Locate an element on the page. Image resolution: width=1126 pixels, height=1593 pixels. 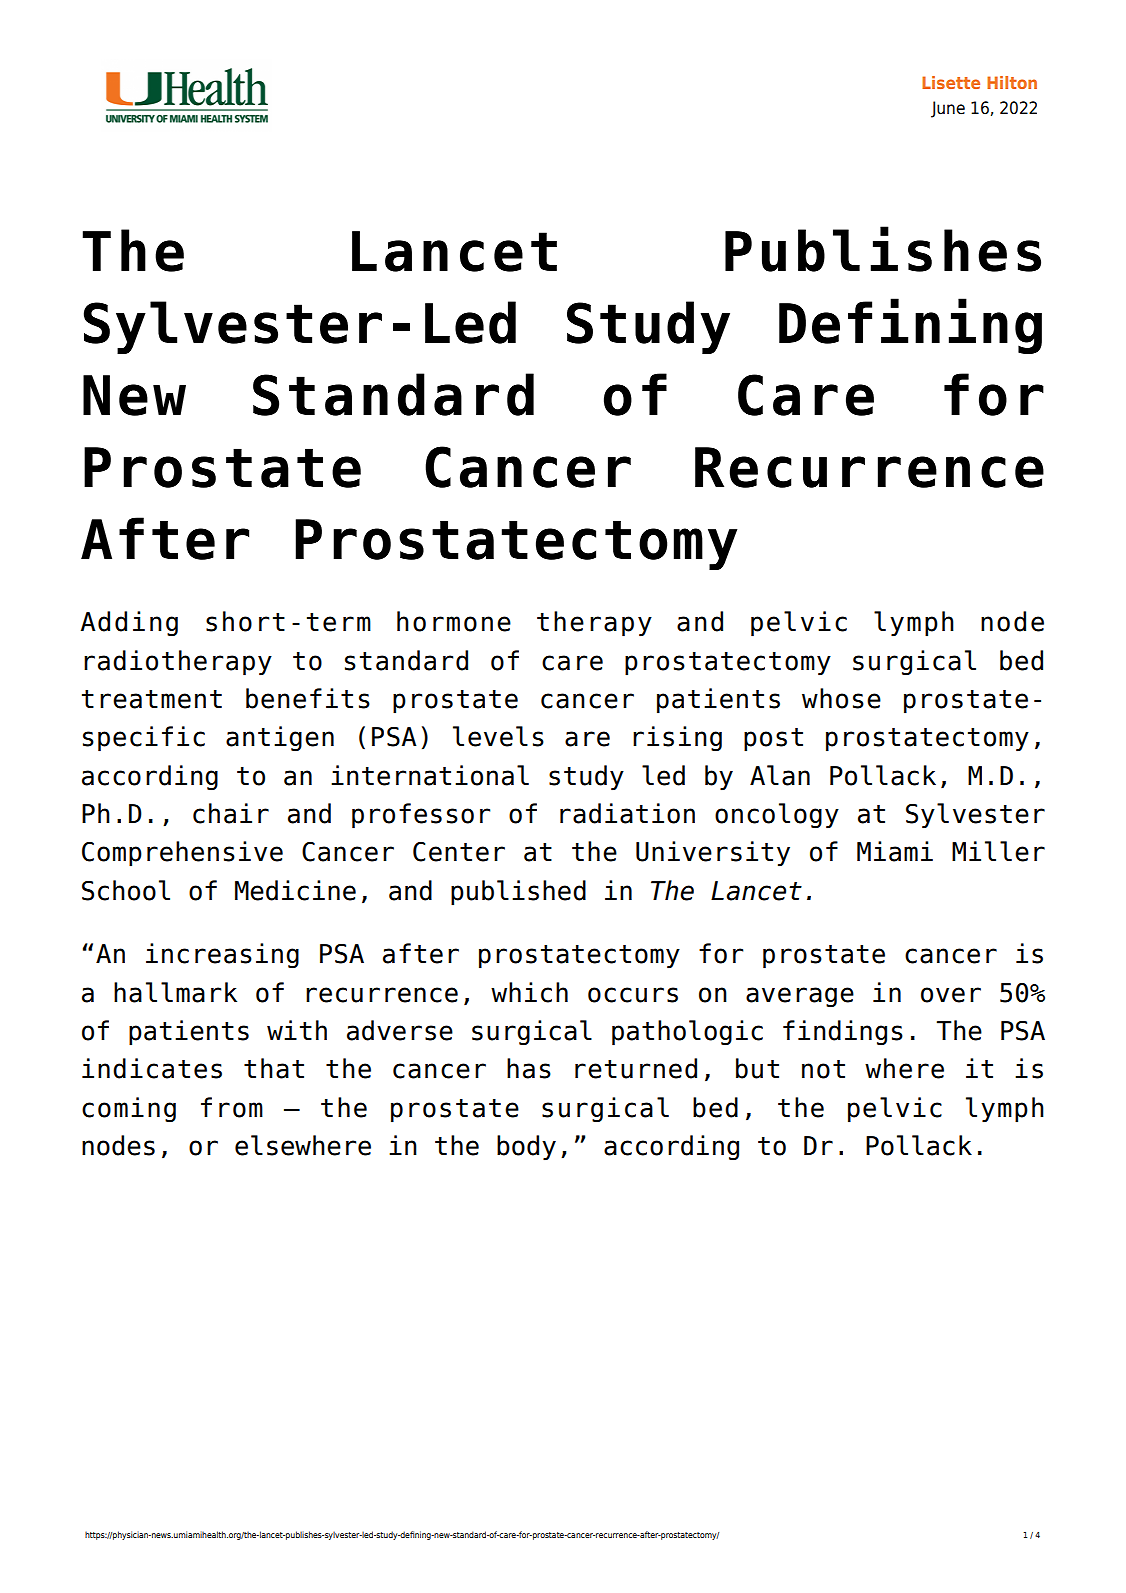
June is located at coordinates (948, 109).
